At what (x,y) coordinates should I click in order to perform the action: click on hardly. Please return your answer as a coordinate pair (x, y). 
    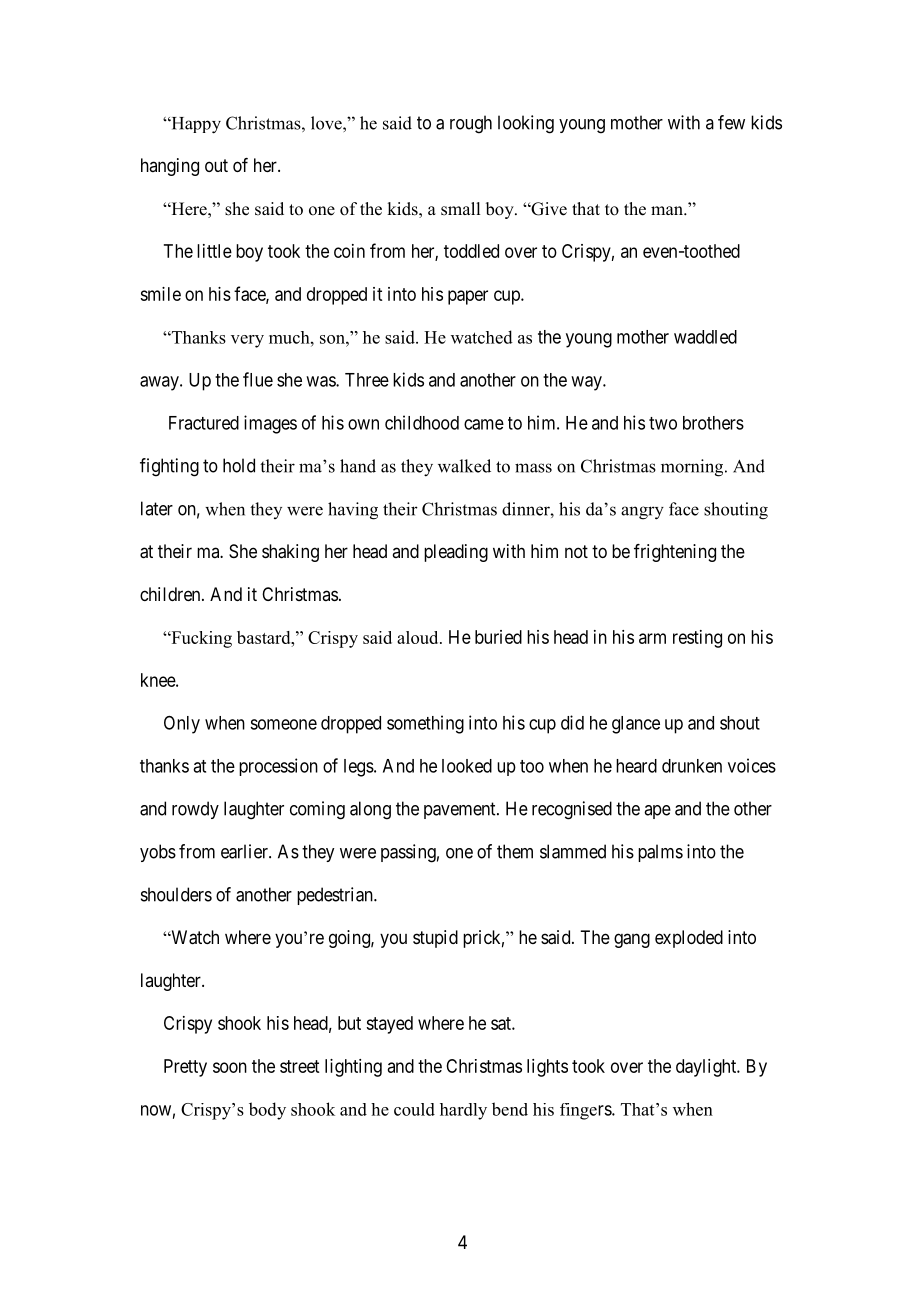
    Looking at the image, I should click on (463, 1111).
